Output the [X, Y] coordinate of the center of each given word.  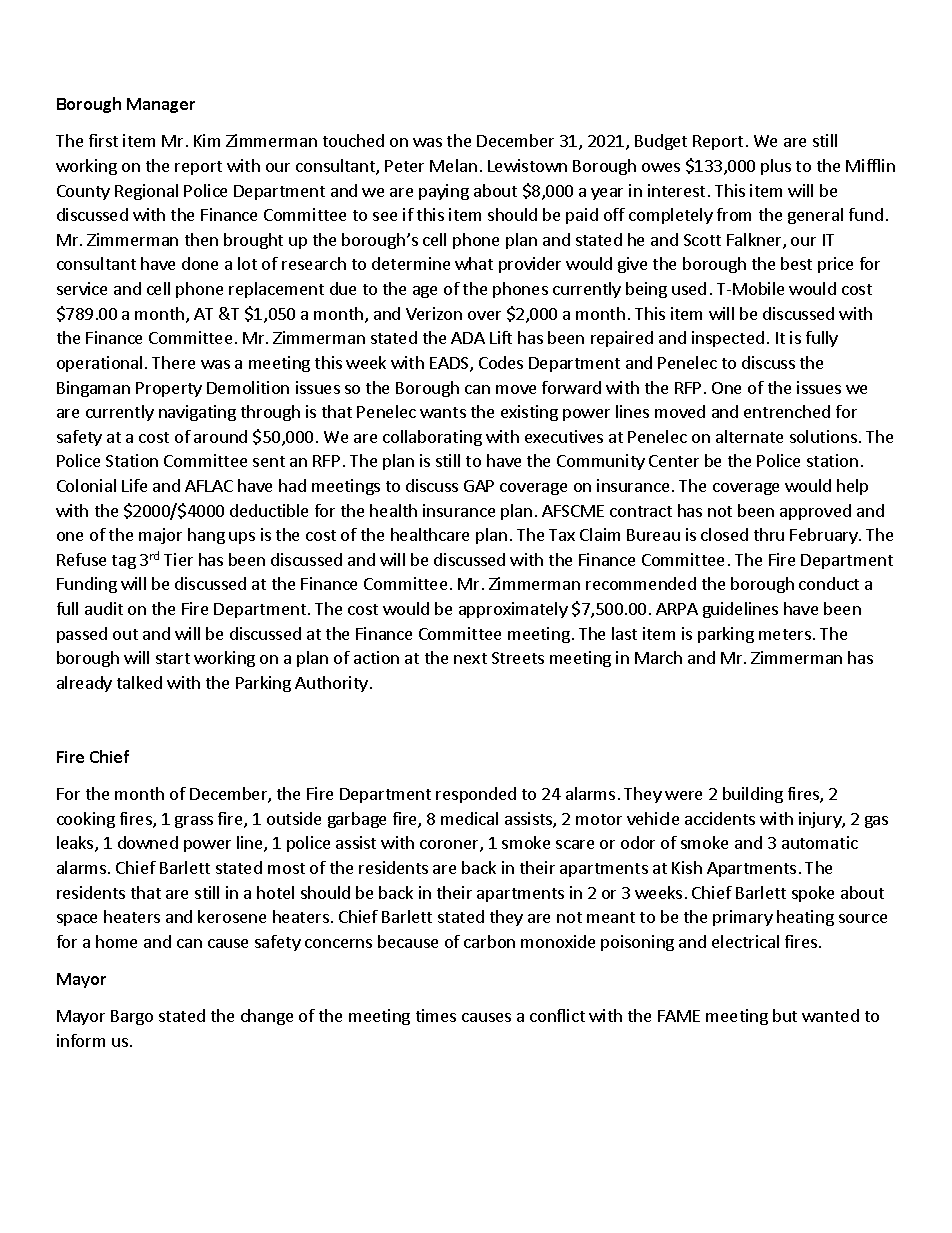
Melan [453, 165]
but [785, 1015]
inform [81, 1040]
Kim [207, 140]
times [436, 1015]
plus [776, 167]
